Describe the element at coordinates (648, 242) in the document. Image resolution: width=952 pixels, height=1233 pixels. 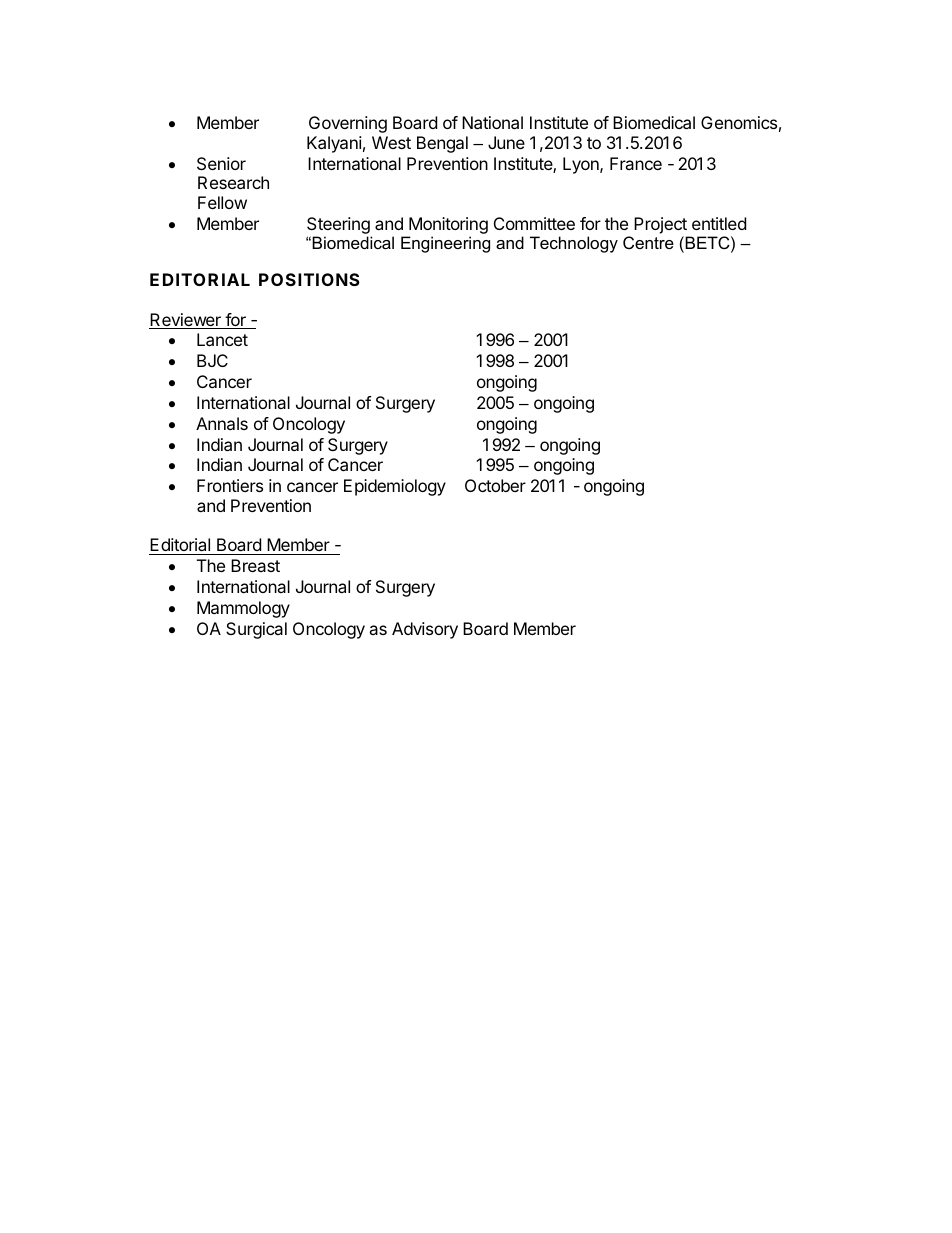
I see `Centre` at that location.
